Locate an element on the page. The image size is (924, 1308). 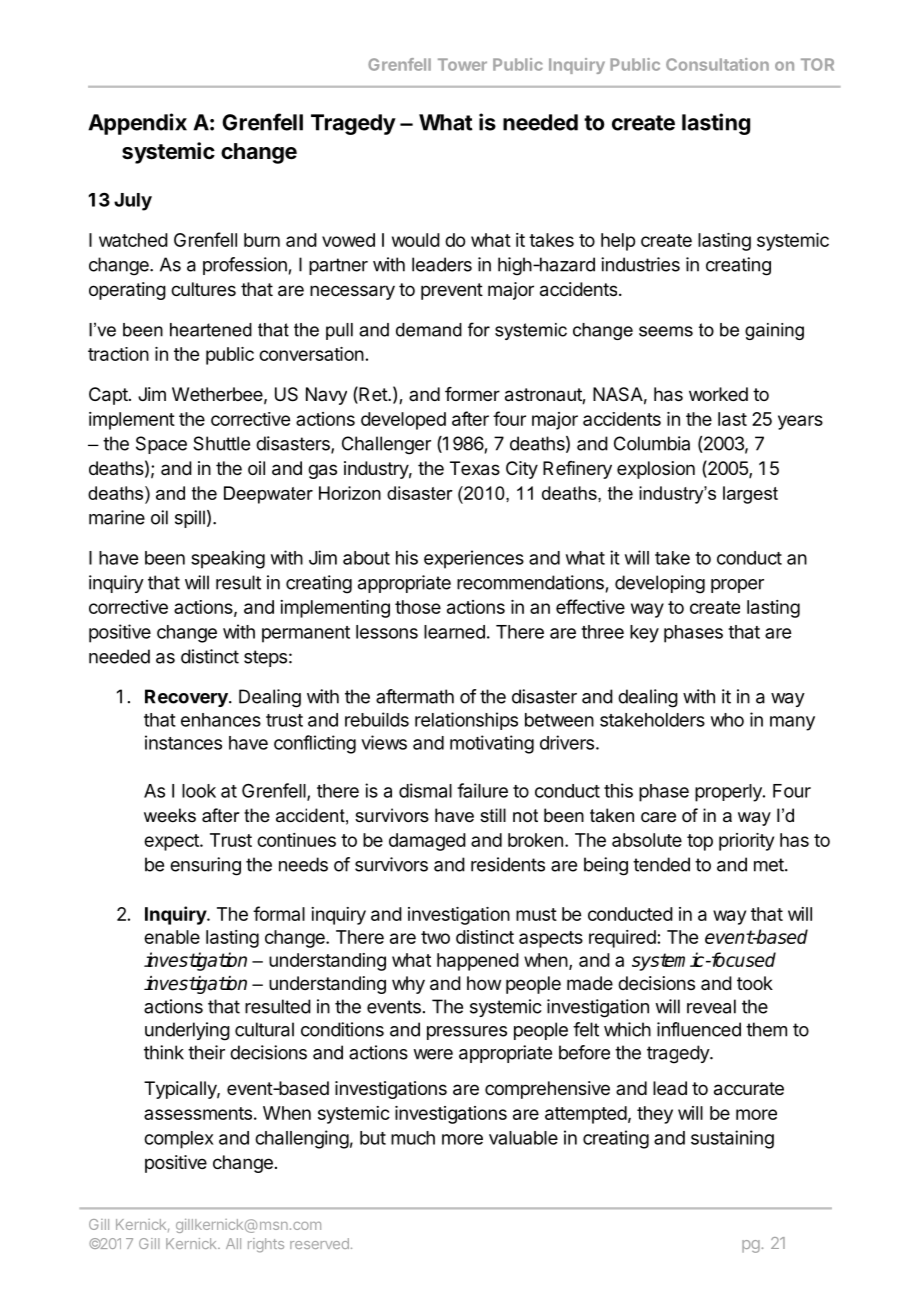
Consultation is located at coordinates (717, 64).
